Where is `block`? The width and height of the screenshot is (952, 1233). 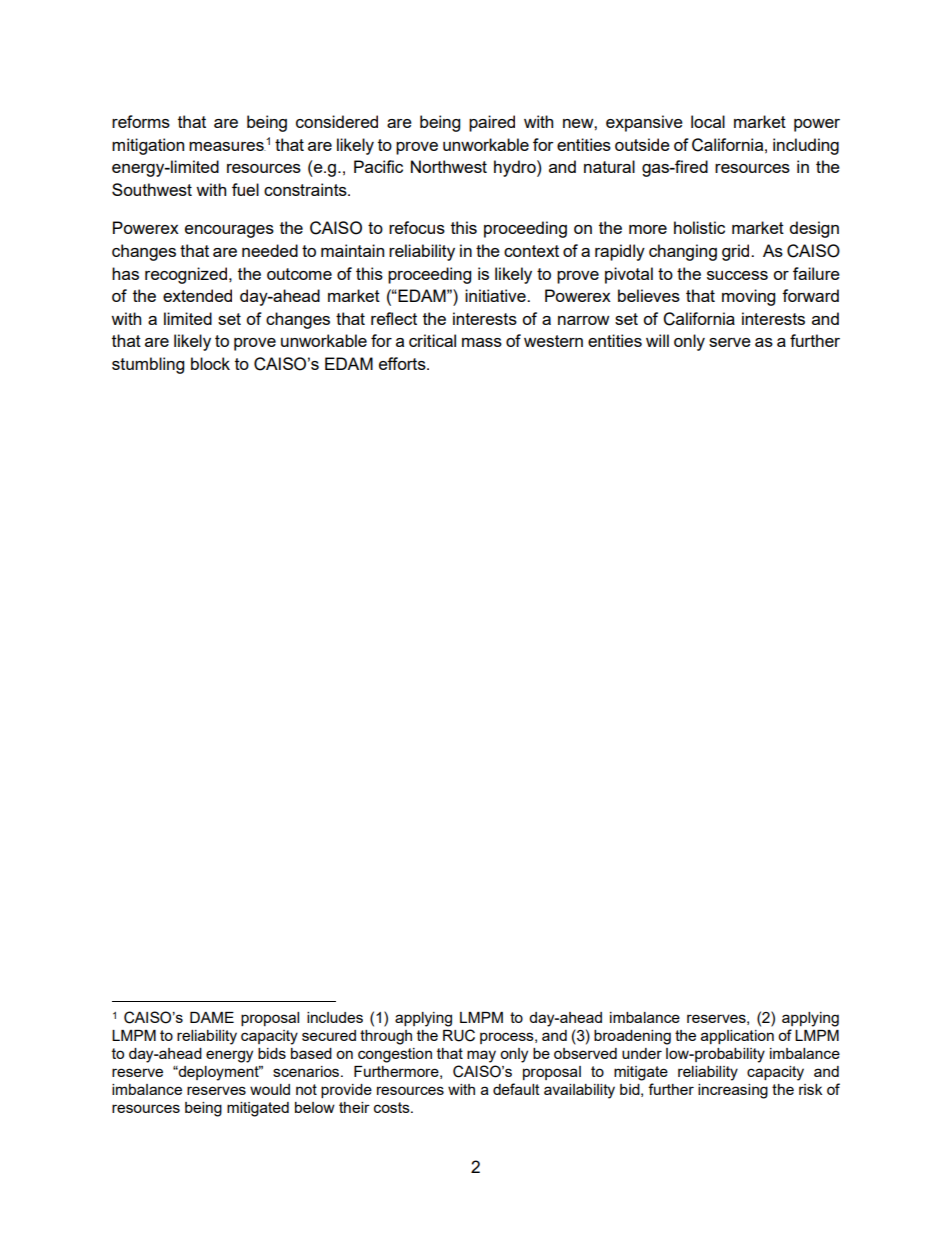
block is located at coordinates (210, 363).
